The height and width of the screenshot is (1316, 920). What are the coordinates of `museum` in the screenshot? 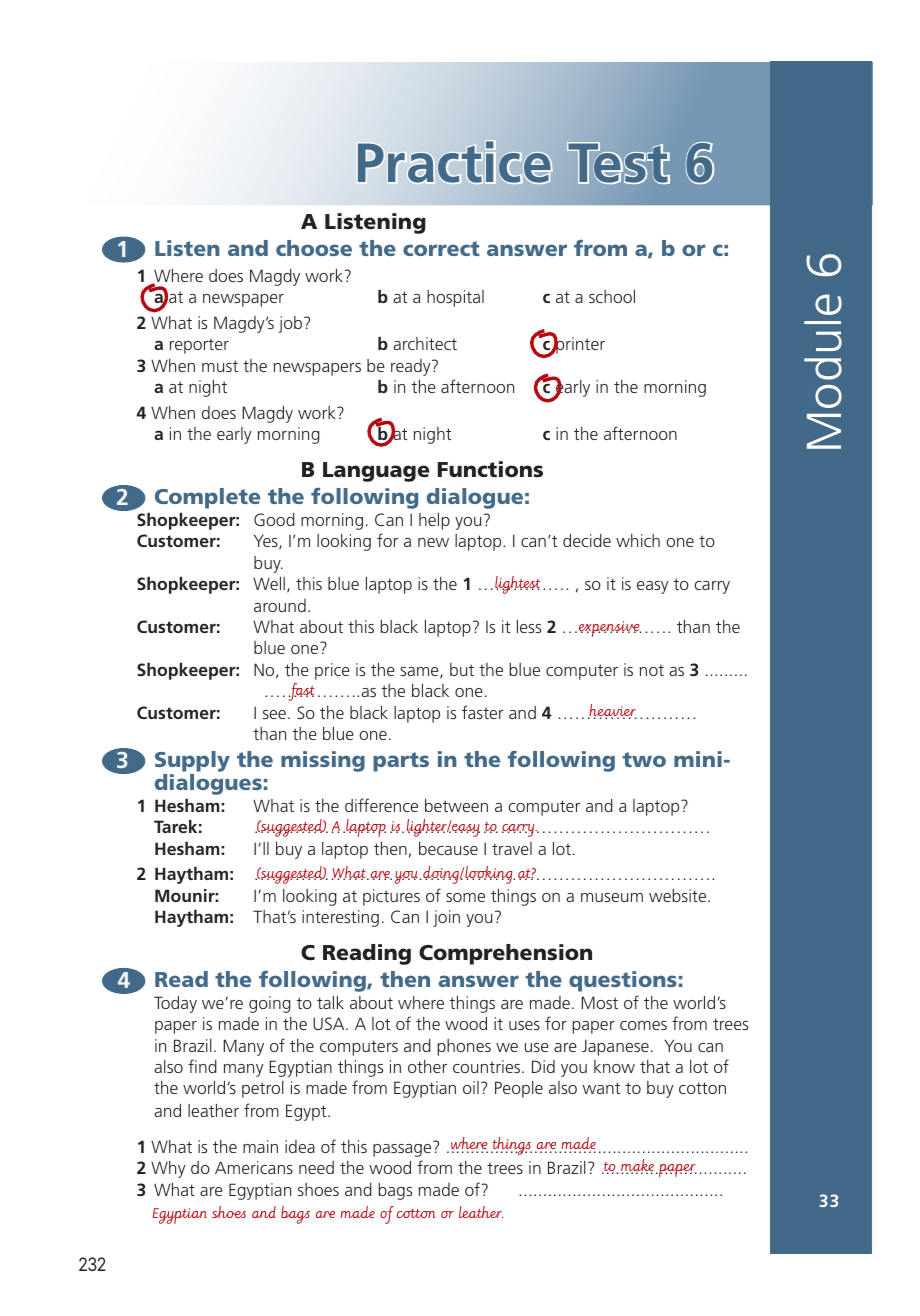 It's located at (612, 897).
